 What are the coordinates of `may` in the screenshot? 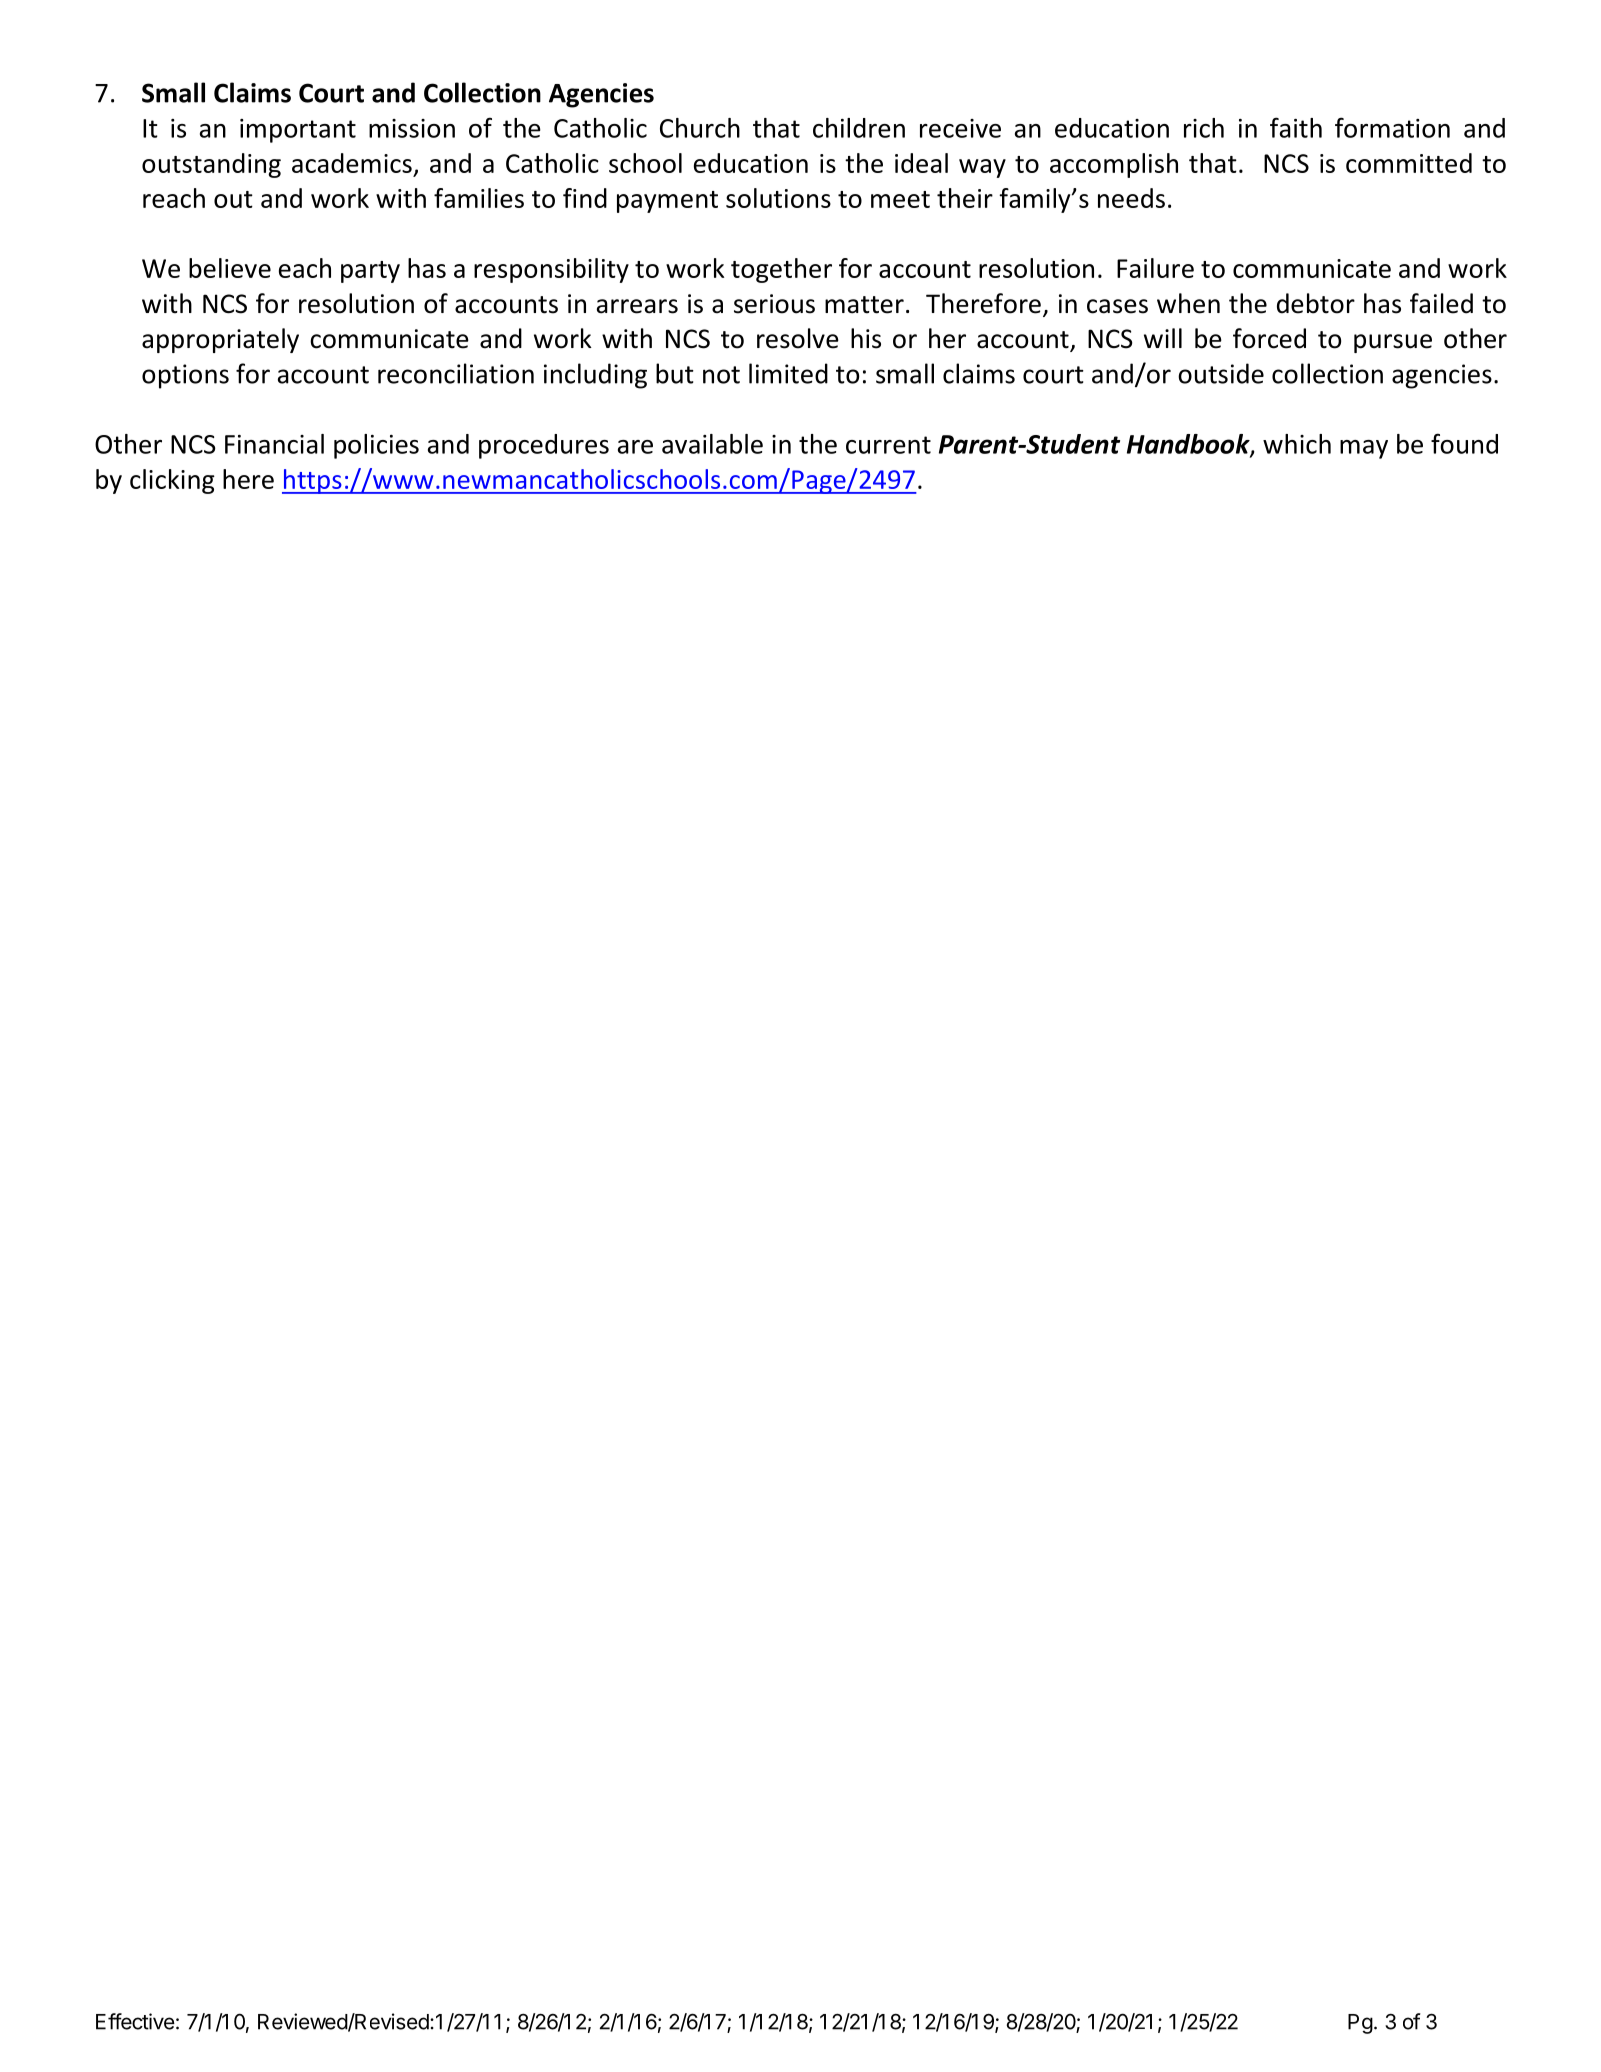 It's located at (1364, 449).
